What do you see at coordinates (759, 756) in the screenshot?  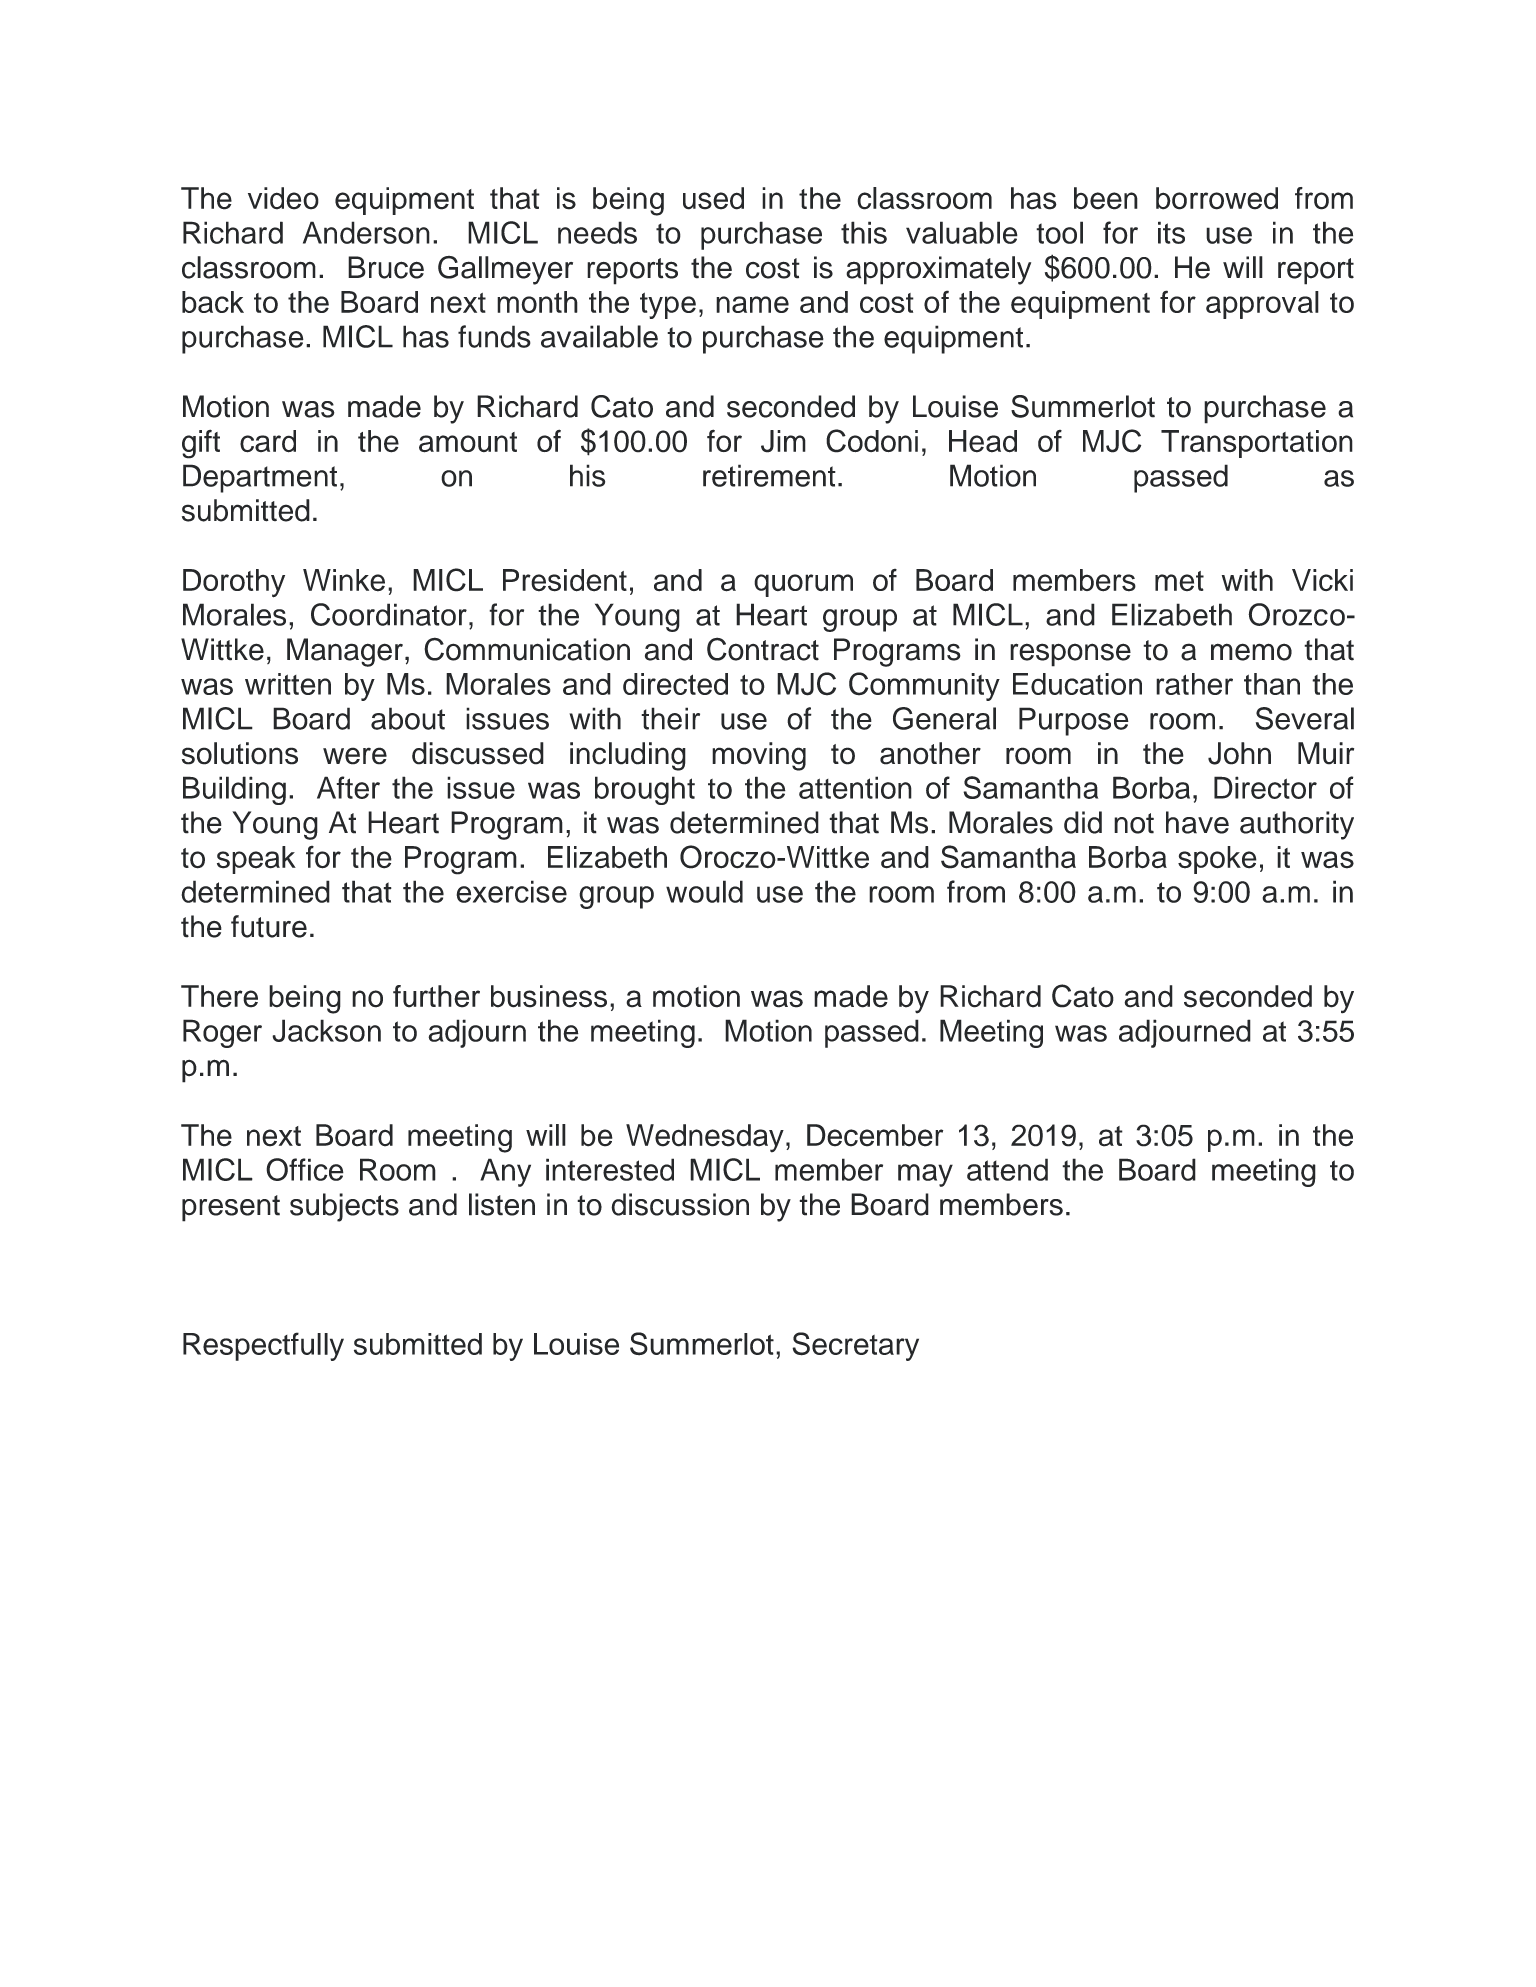 I see `moving` at bounding box center [759, 756].
